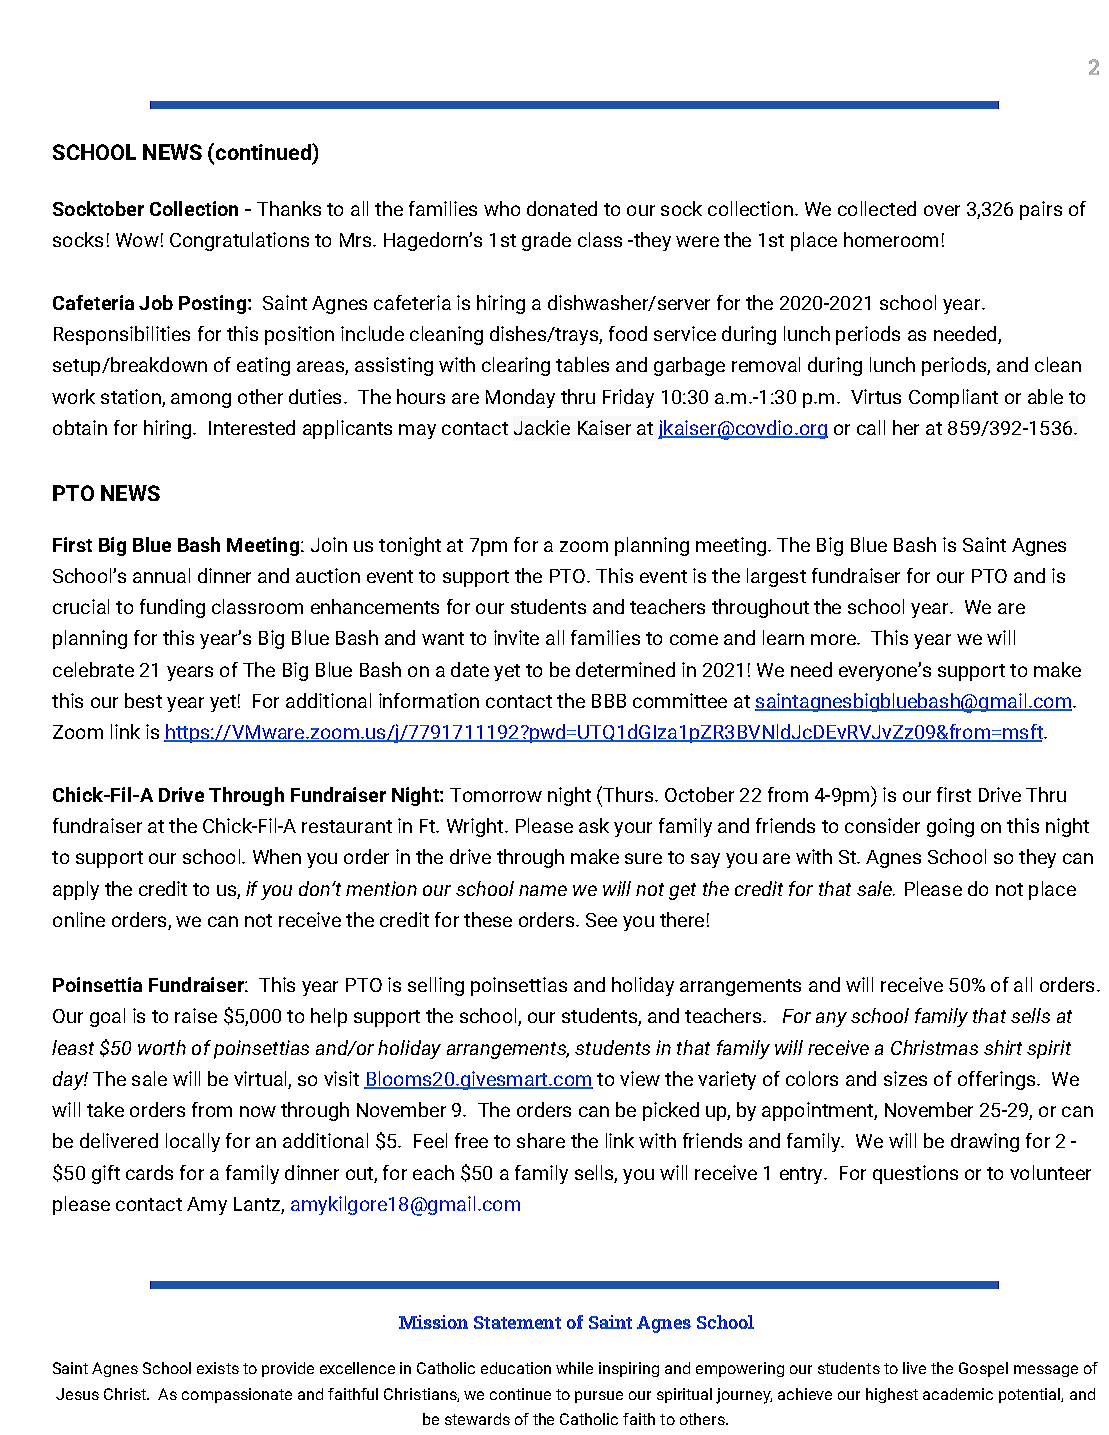  Describe the element at coordinates (277, 856) in the screenshot. I see `When` at that location.
